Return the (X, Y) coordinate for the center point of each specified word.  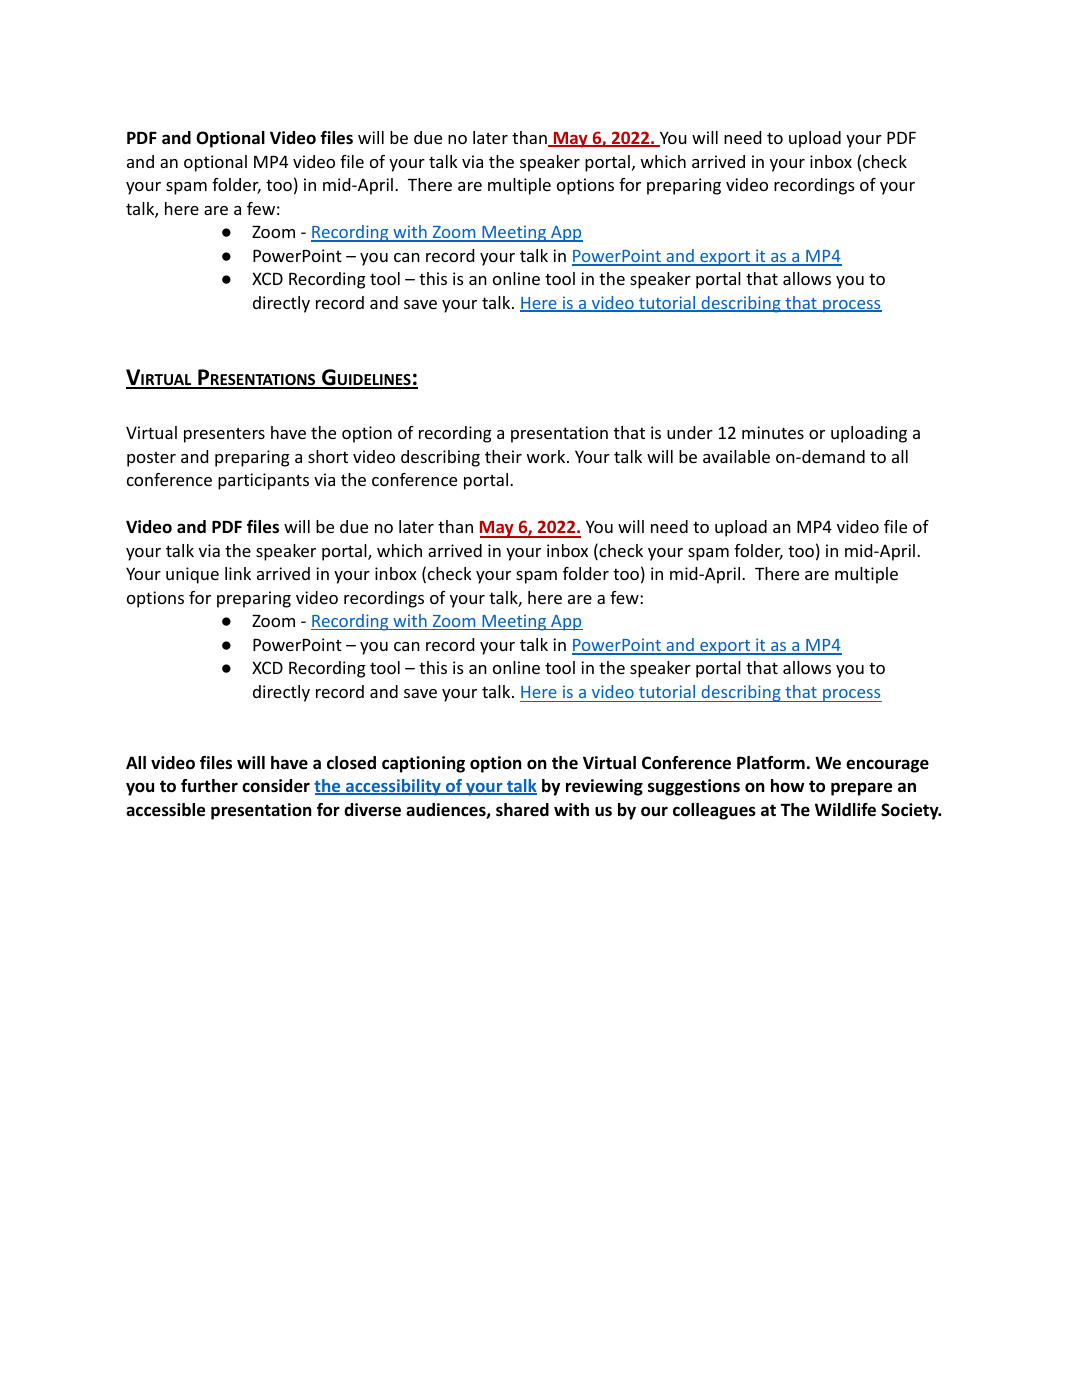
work (547, 456)
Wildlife (845, 810)
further (209, 786)
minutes (773, 432)
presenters (224, 435)
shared (522, 810)
